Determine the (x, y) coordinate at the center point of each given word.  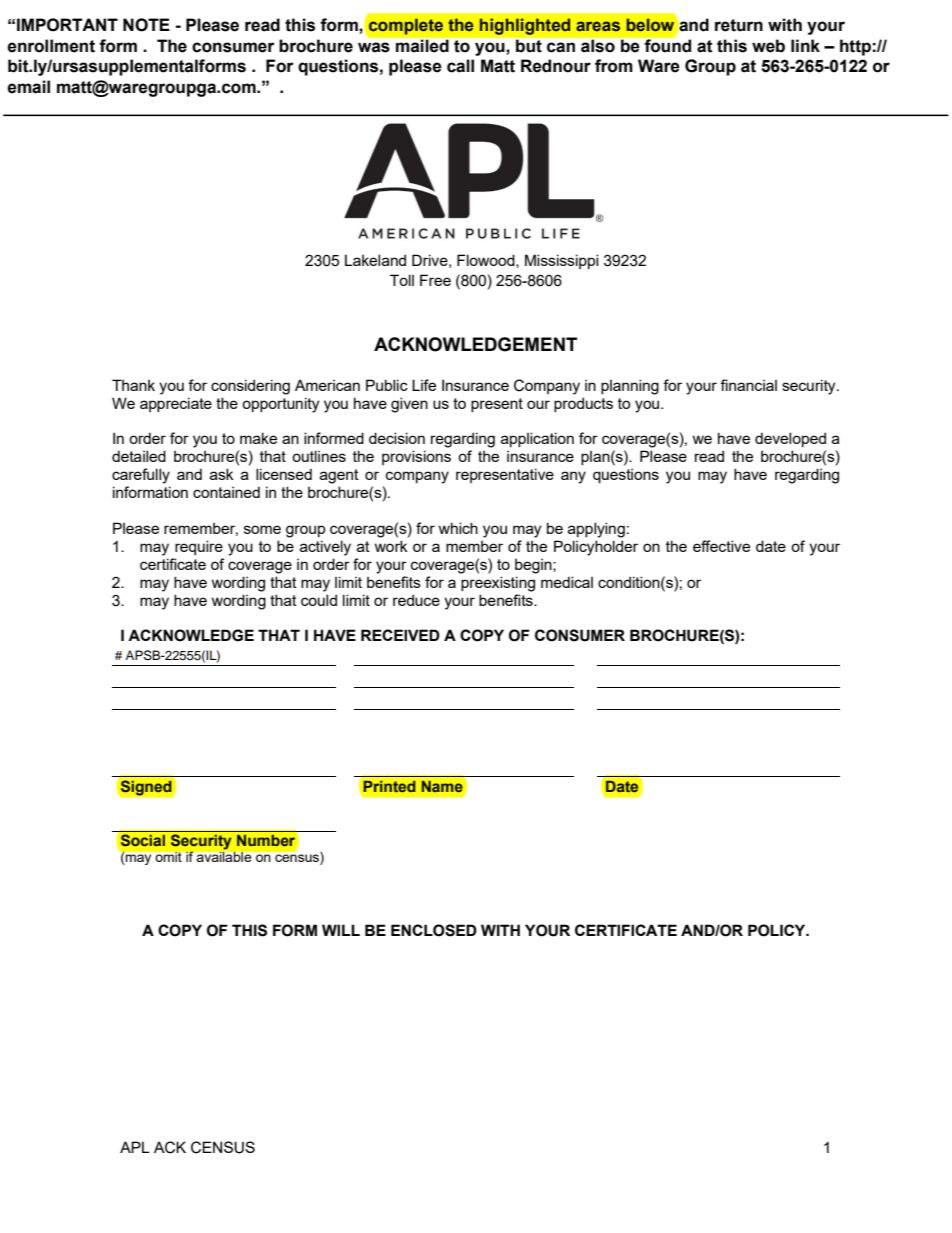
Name (442, 786)
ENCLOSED (434, 930)
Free (435, 280)
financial (748, 385)
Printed (390, 786)
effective (721, 546)
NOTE (146, 25)
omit (169, 857)
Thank (133, 385)
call (460, 66)
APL (135, 1147)
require (199, 547)
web (768, 46)
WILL (341, 930)
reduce (416, 600)
